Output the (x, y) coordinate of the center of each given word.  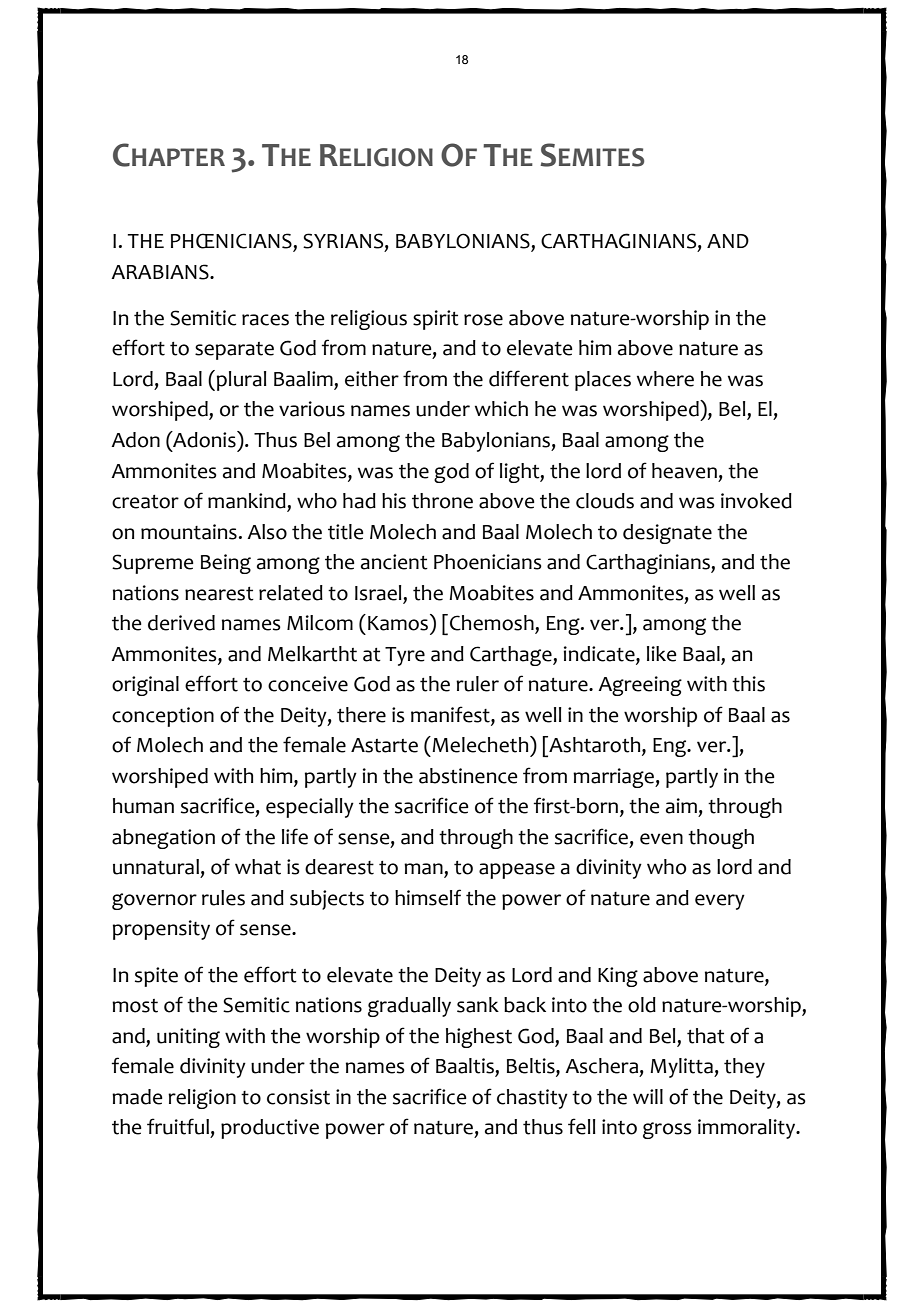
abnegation (163, 839)
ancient (394, 562)
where (665, 379)
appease (517, 871)
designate (667, 534)
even (661, 839)
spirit (436, 320)
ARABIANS (161, 272)
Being (226, 564)
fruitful (178, 1126)
